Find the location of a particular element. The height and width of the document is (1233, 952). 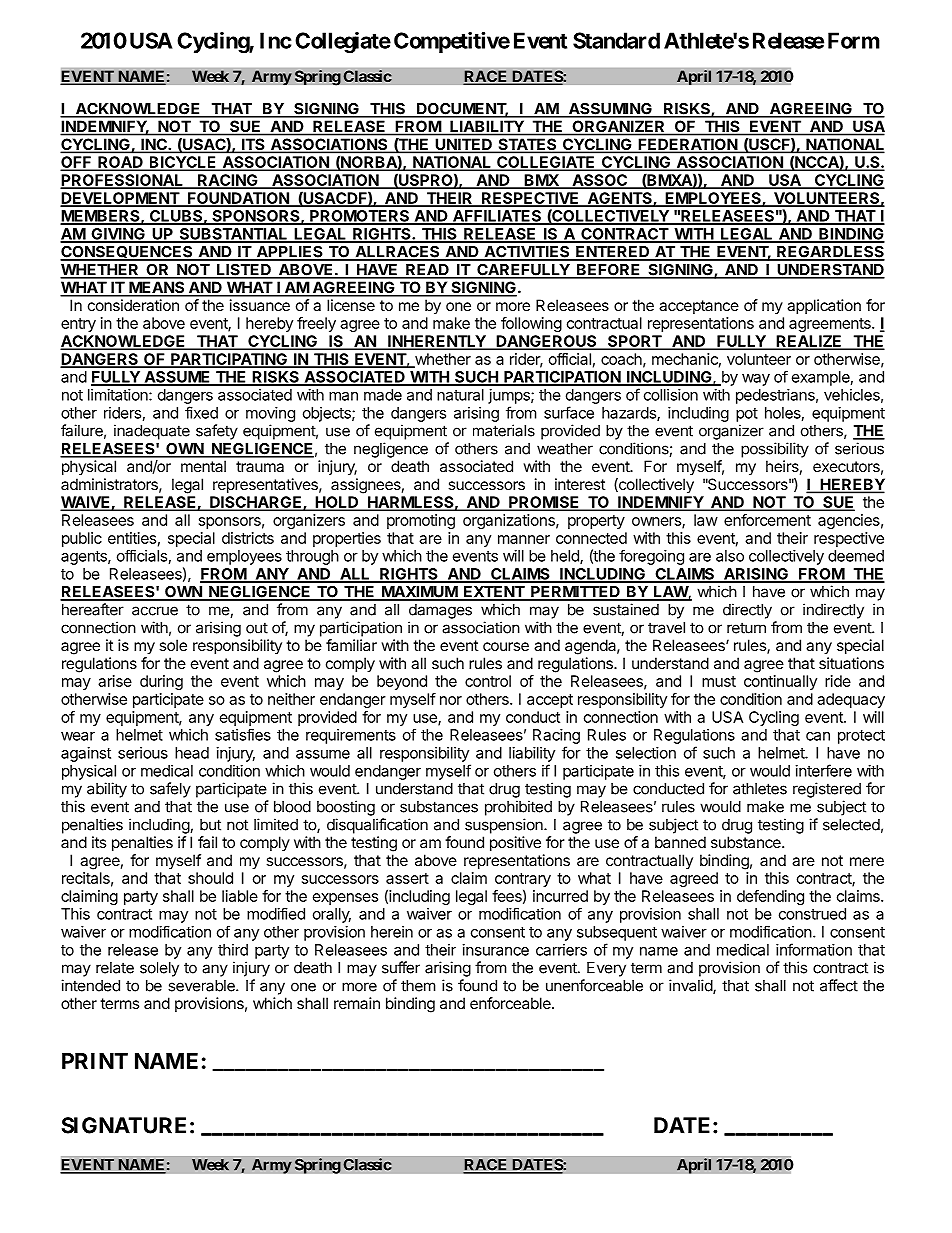

affect is located at coordinates (839, 985).
